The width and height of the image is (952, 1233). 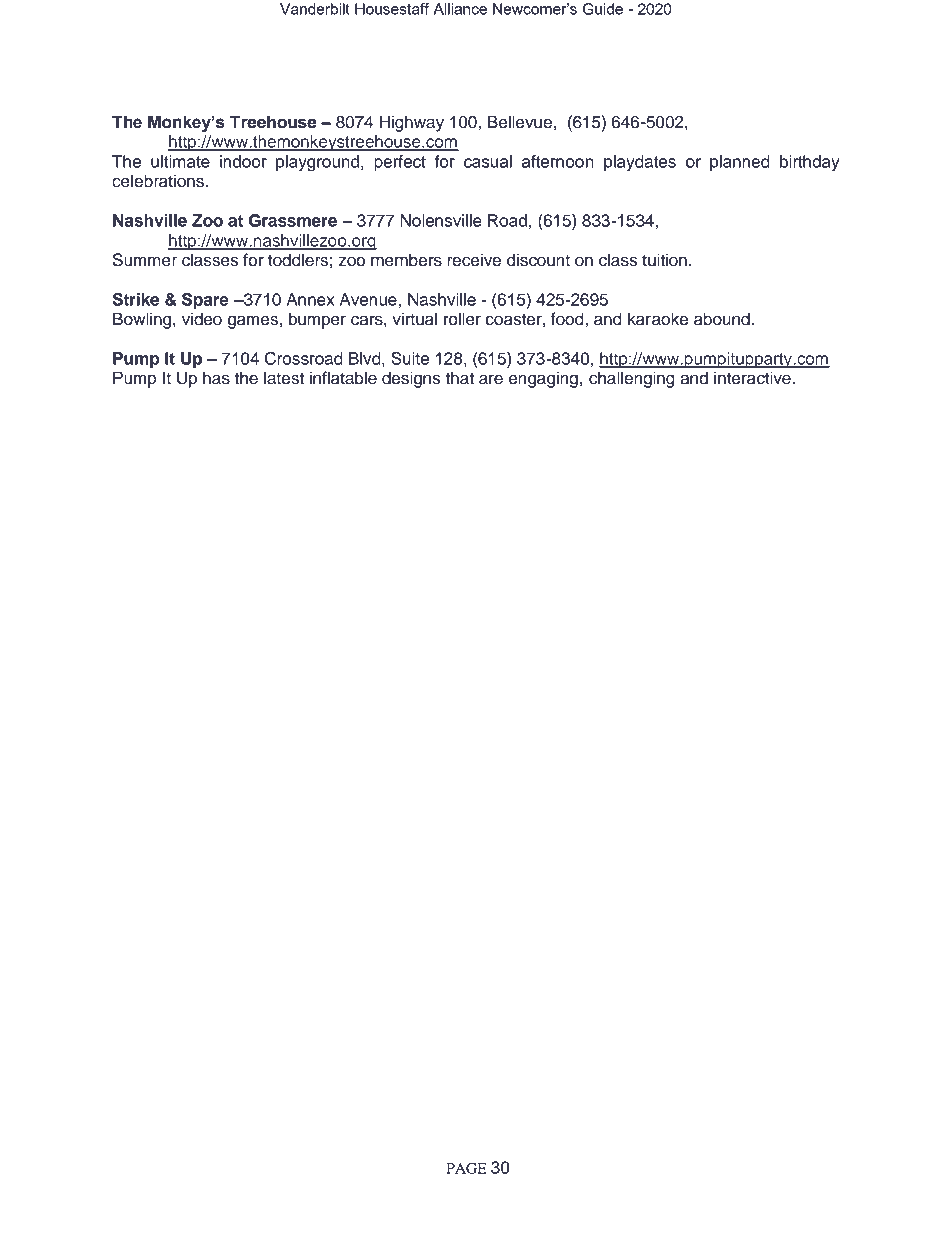 What do you see at coordinates (202, 319) in the image?
I see `video` at bounding box center [202, 319].
